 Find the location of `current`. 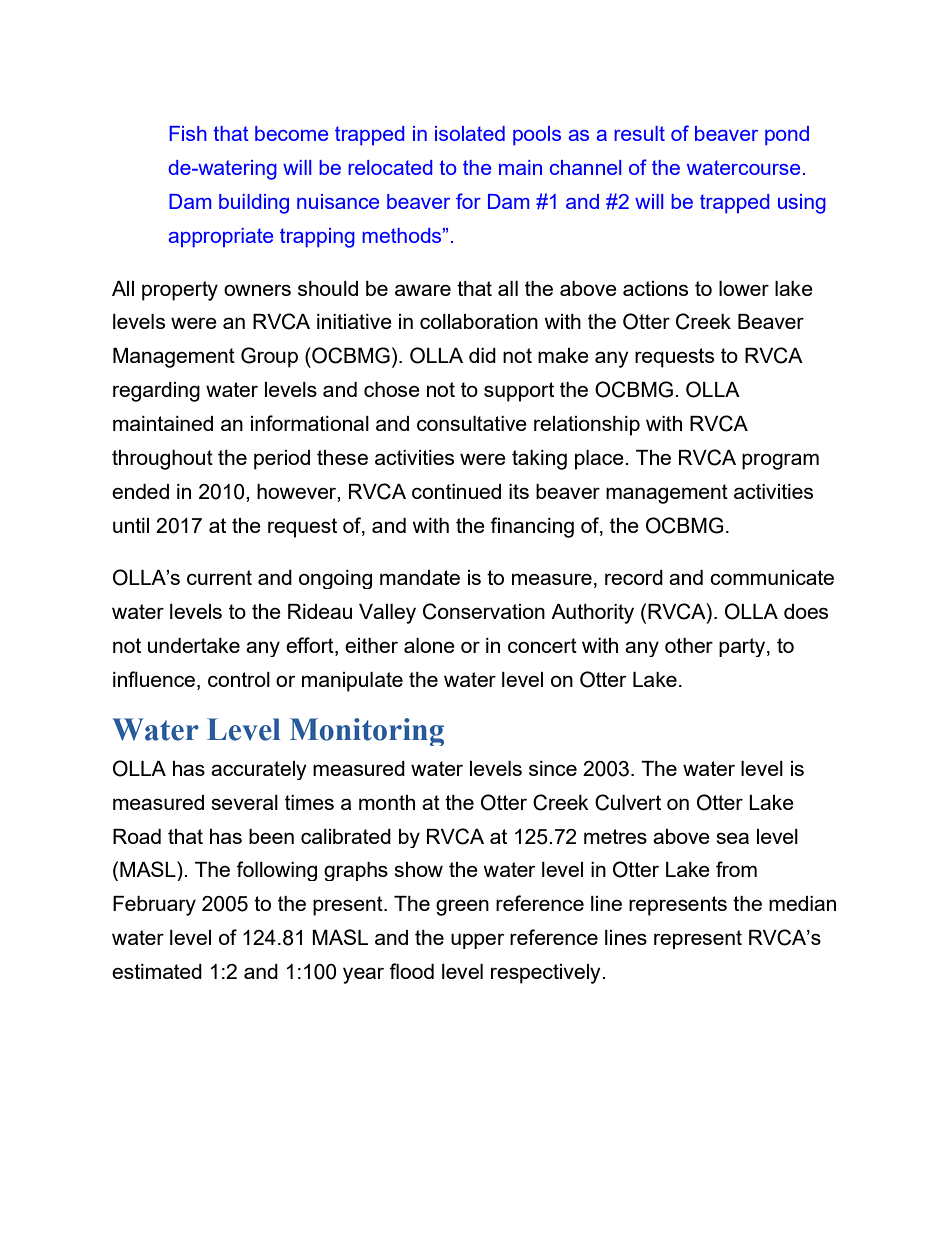

current is located at coordinates (219, 577).
